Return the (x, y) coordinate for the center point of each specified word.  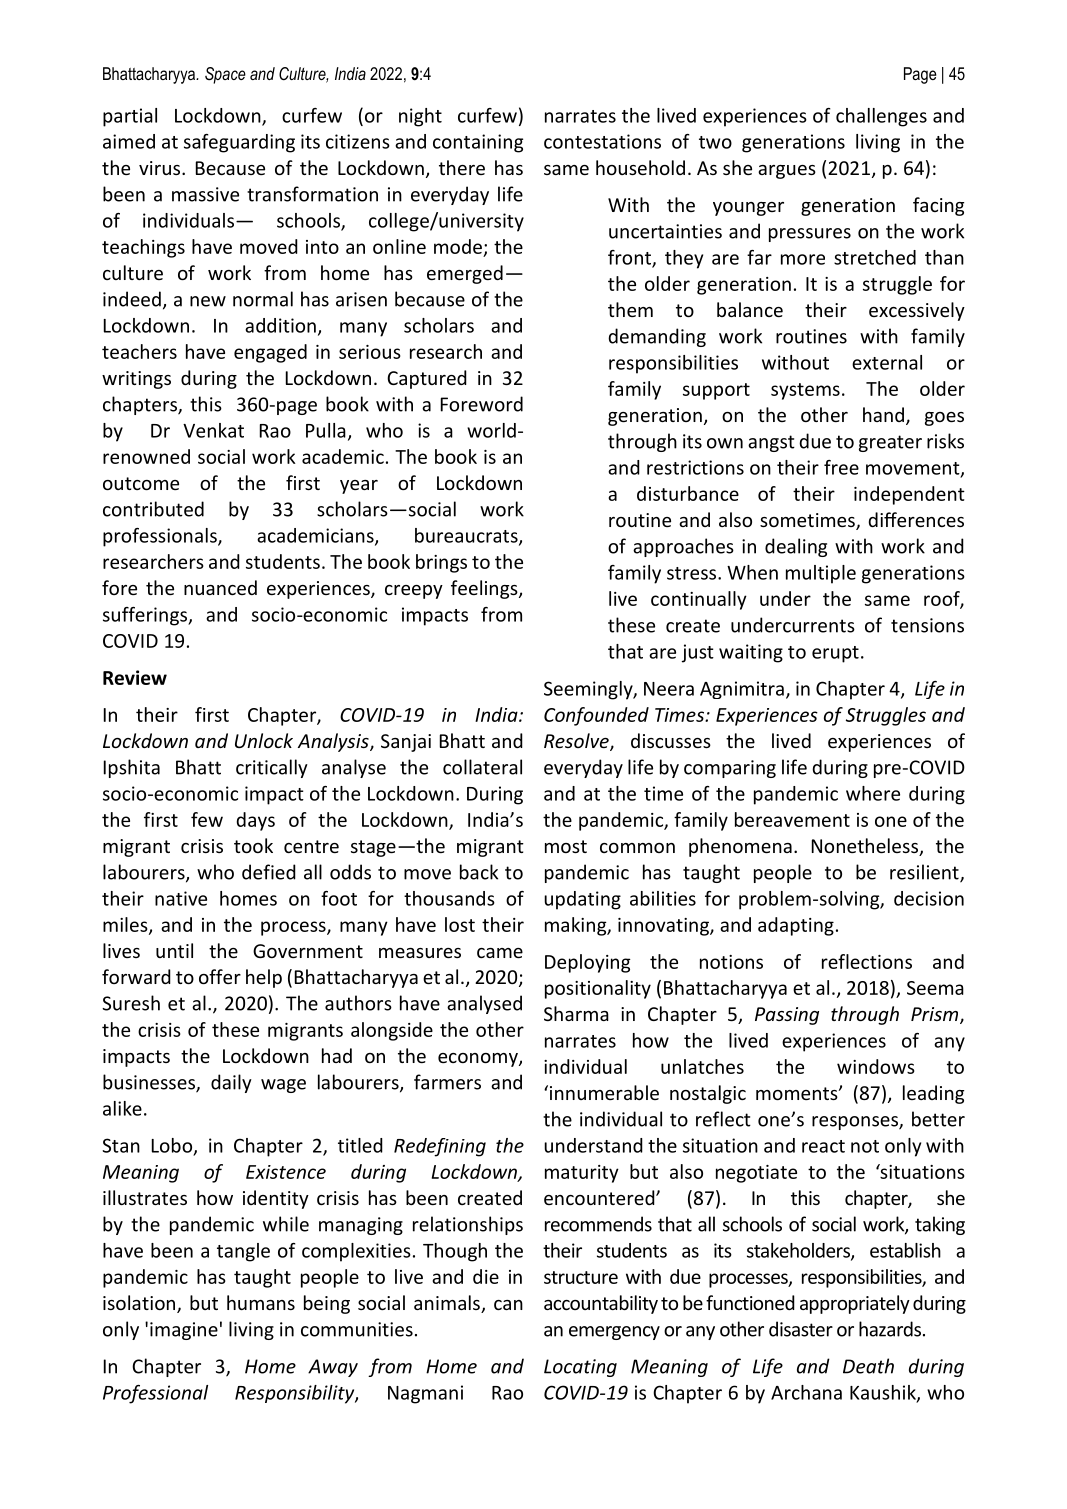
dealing (796, 547)
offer (220, 976)
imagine (184, 1331)
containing (478, 143)
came (500, 953)
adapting (796, 926)
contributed (153, 509)
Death (868, 1366)
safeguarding (239, 143)
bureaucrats (467, 536)
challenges (881, 117)
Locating (580, 1368)
